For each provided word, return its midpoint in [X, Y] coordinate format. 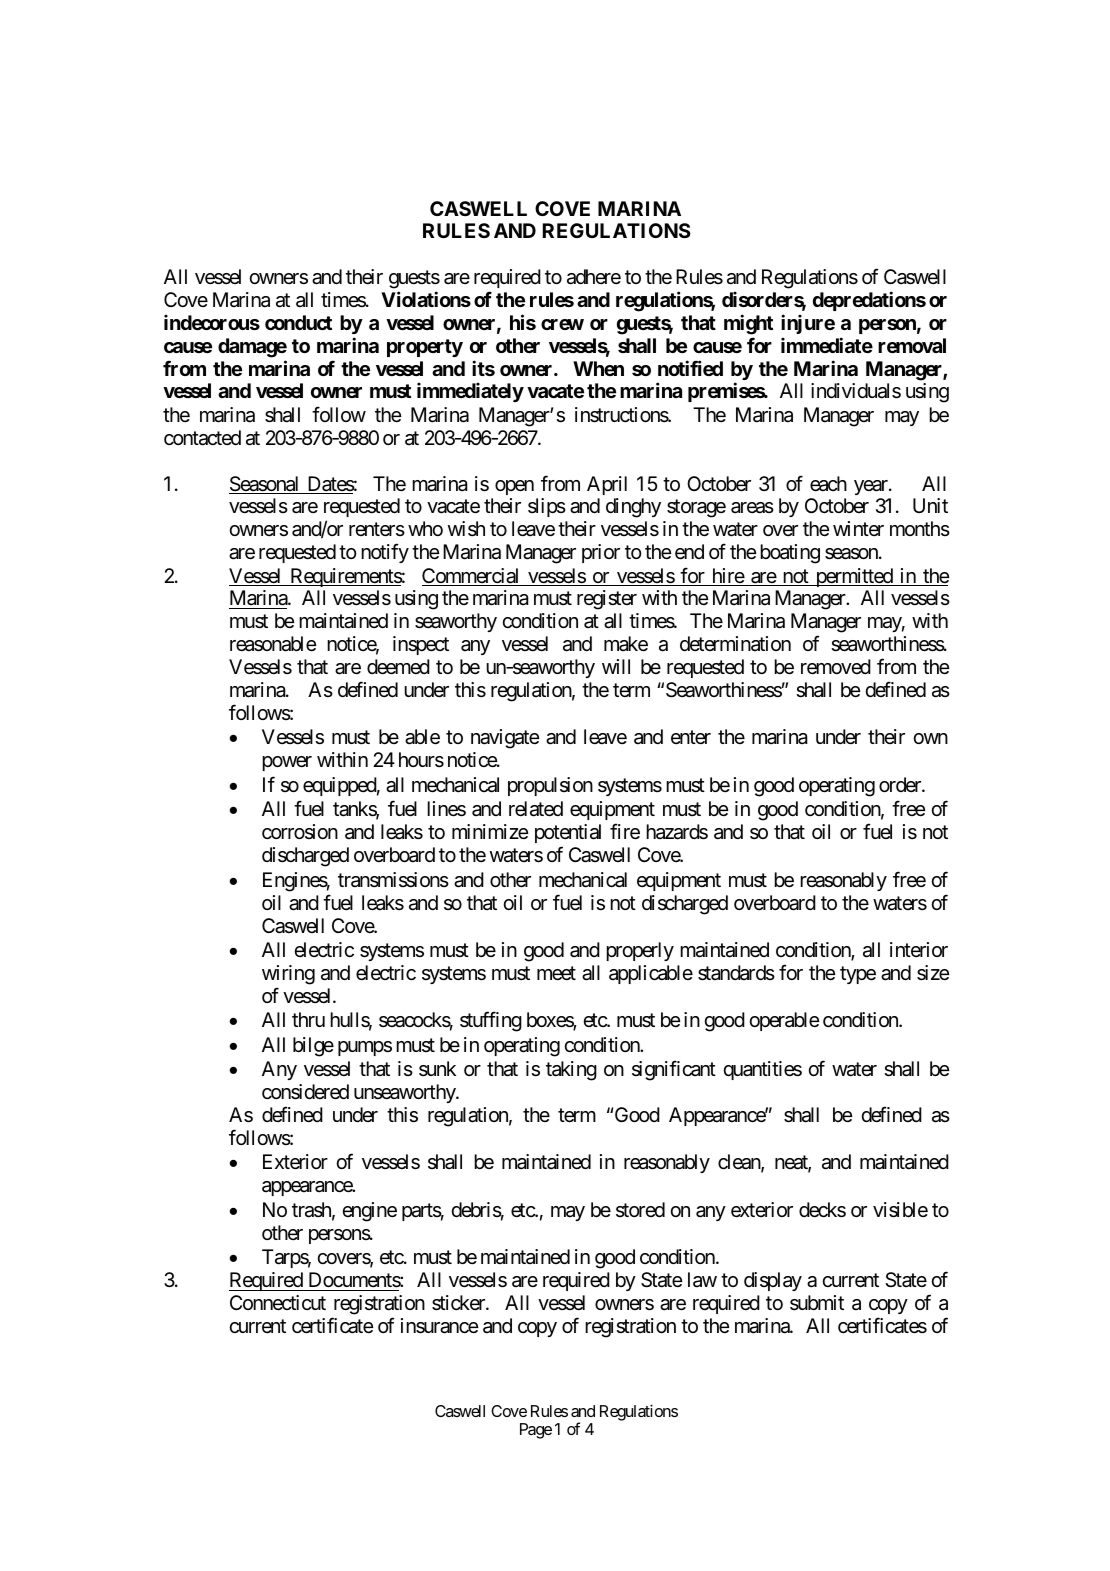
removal [912, 345]
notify [385, 553]
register [607, 600]
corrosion [300, 831]
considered [305, 1092]
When [598, 368]
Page [536, 1431]
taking [571, 1071]
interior [919, 949]
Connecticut [278, 1302]
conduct [298, 322]
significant [674, 1070]
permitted [853, 577]
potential [568, 835]
